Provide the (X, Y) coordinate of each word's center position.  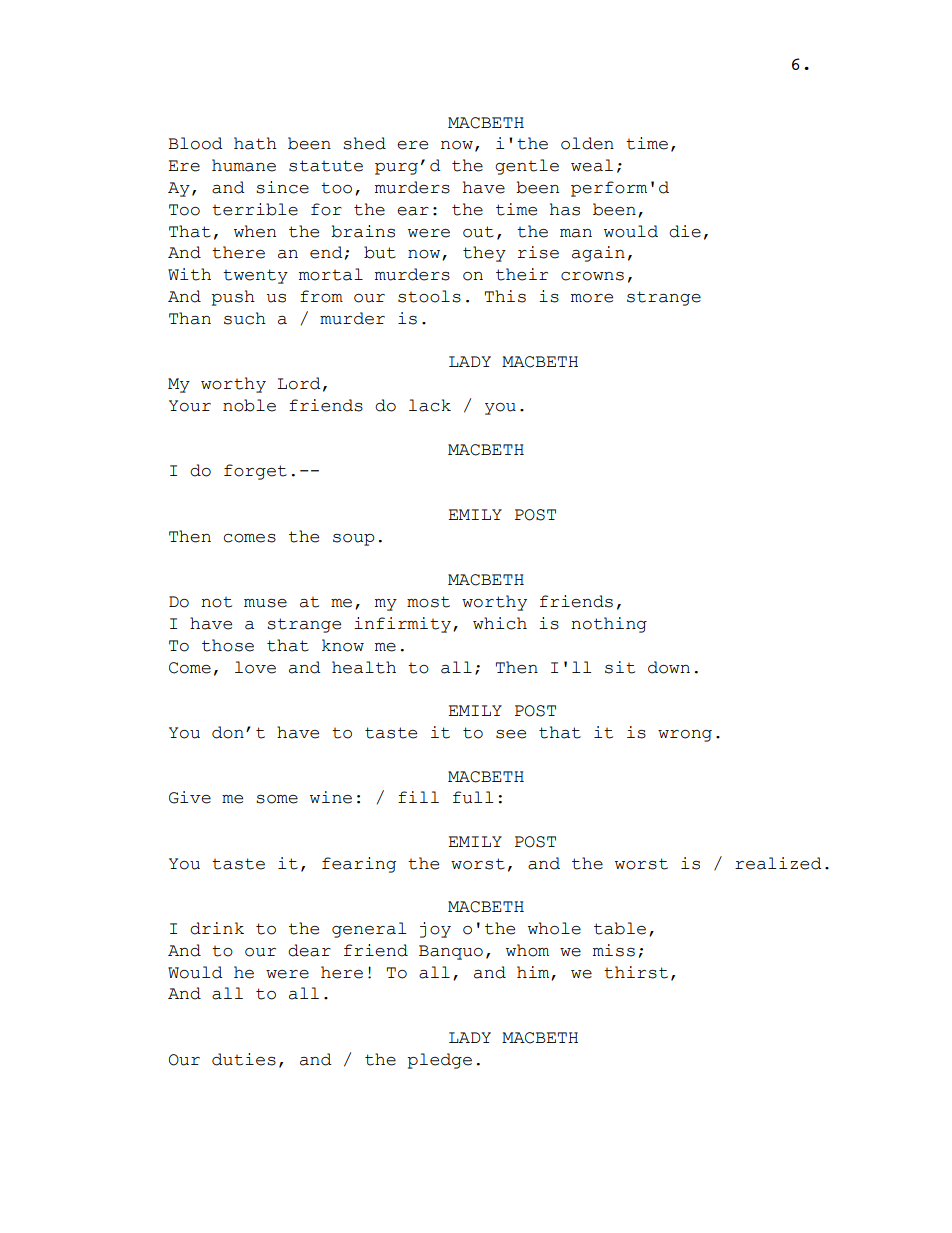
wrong (685, 736)
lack (430, 405)
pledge (439, 1061)
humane (244, 165)
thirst (636, 972)
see (511, 734)
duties (244, 1059)
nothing (609, 625)
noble (249, 405)
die (685, 231)
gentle (527, 167)
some (277, 799)
